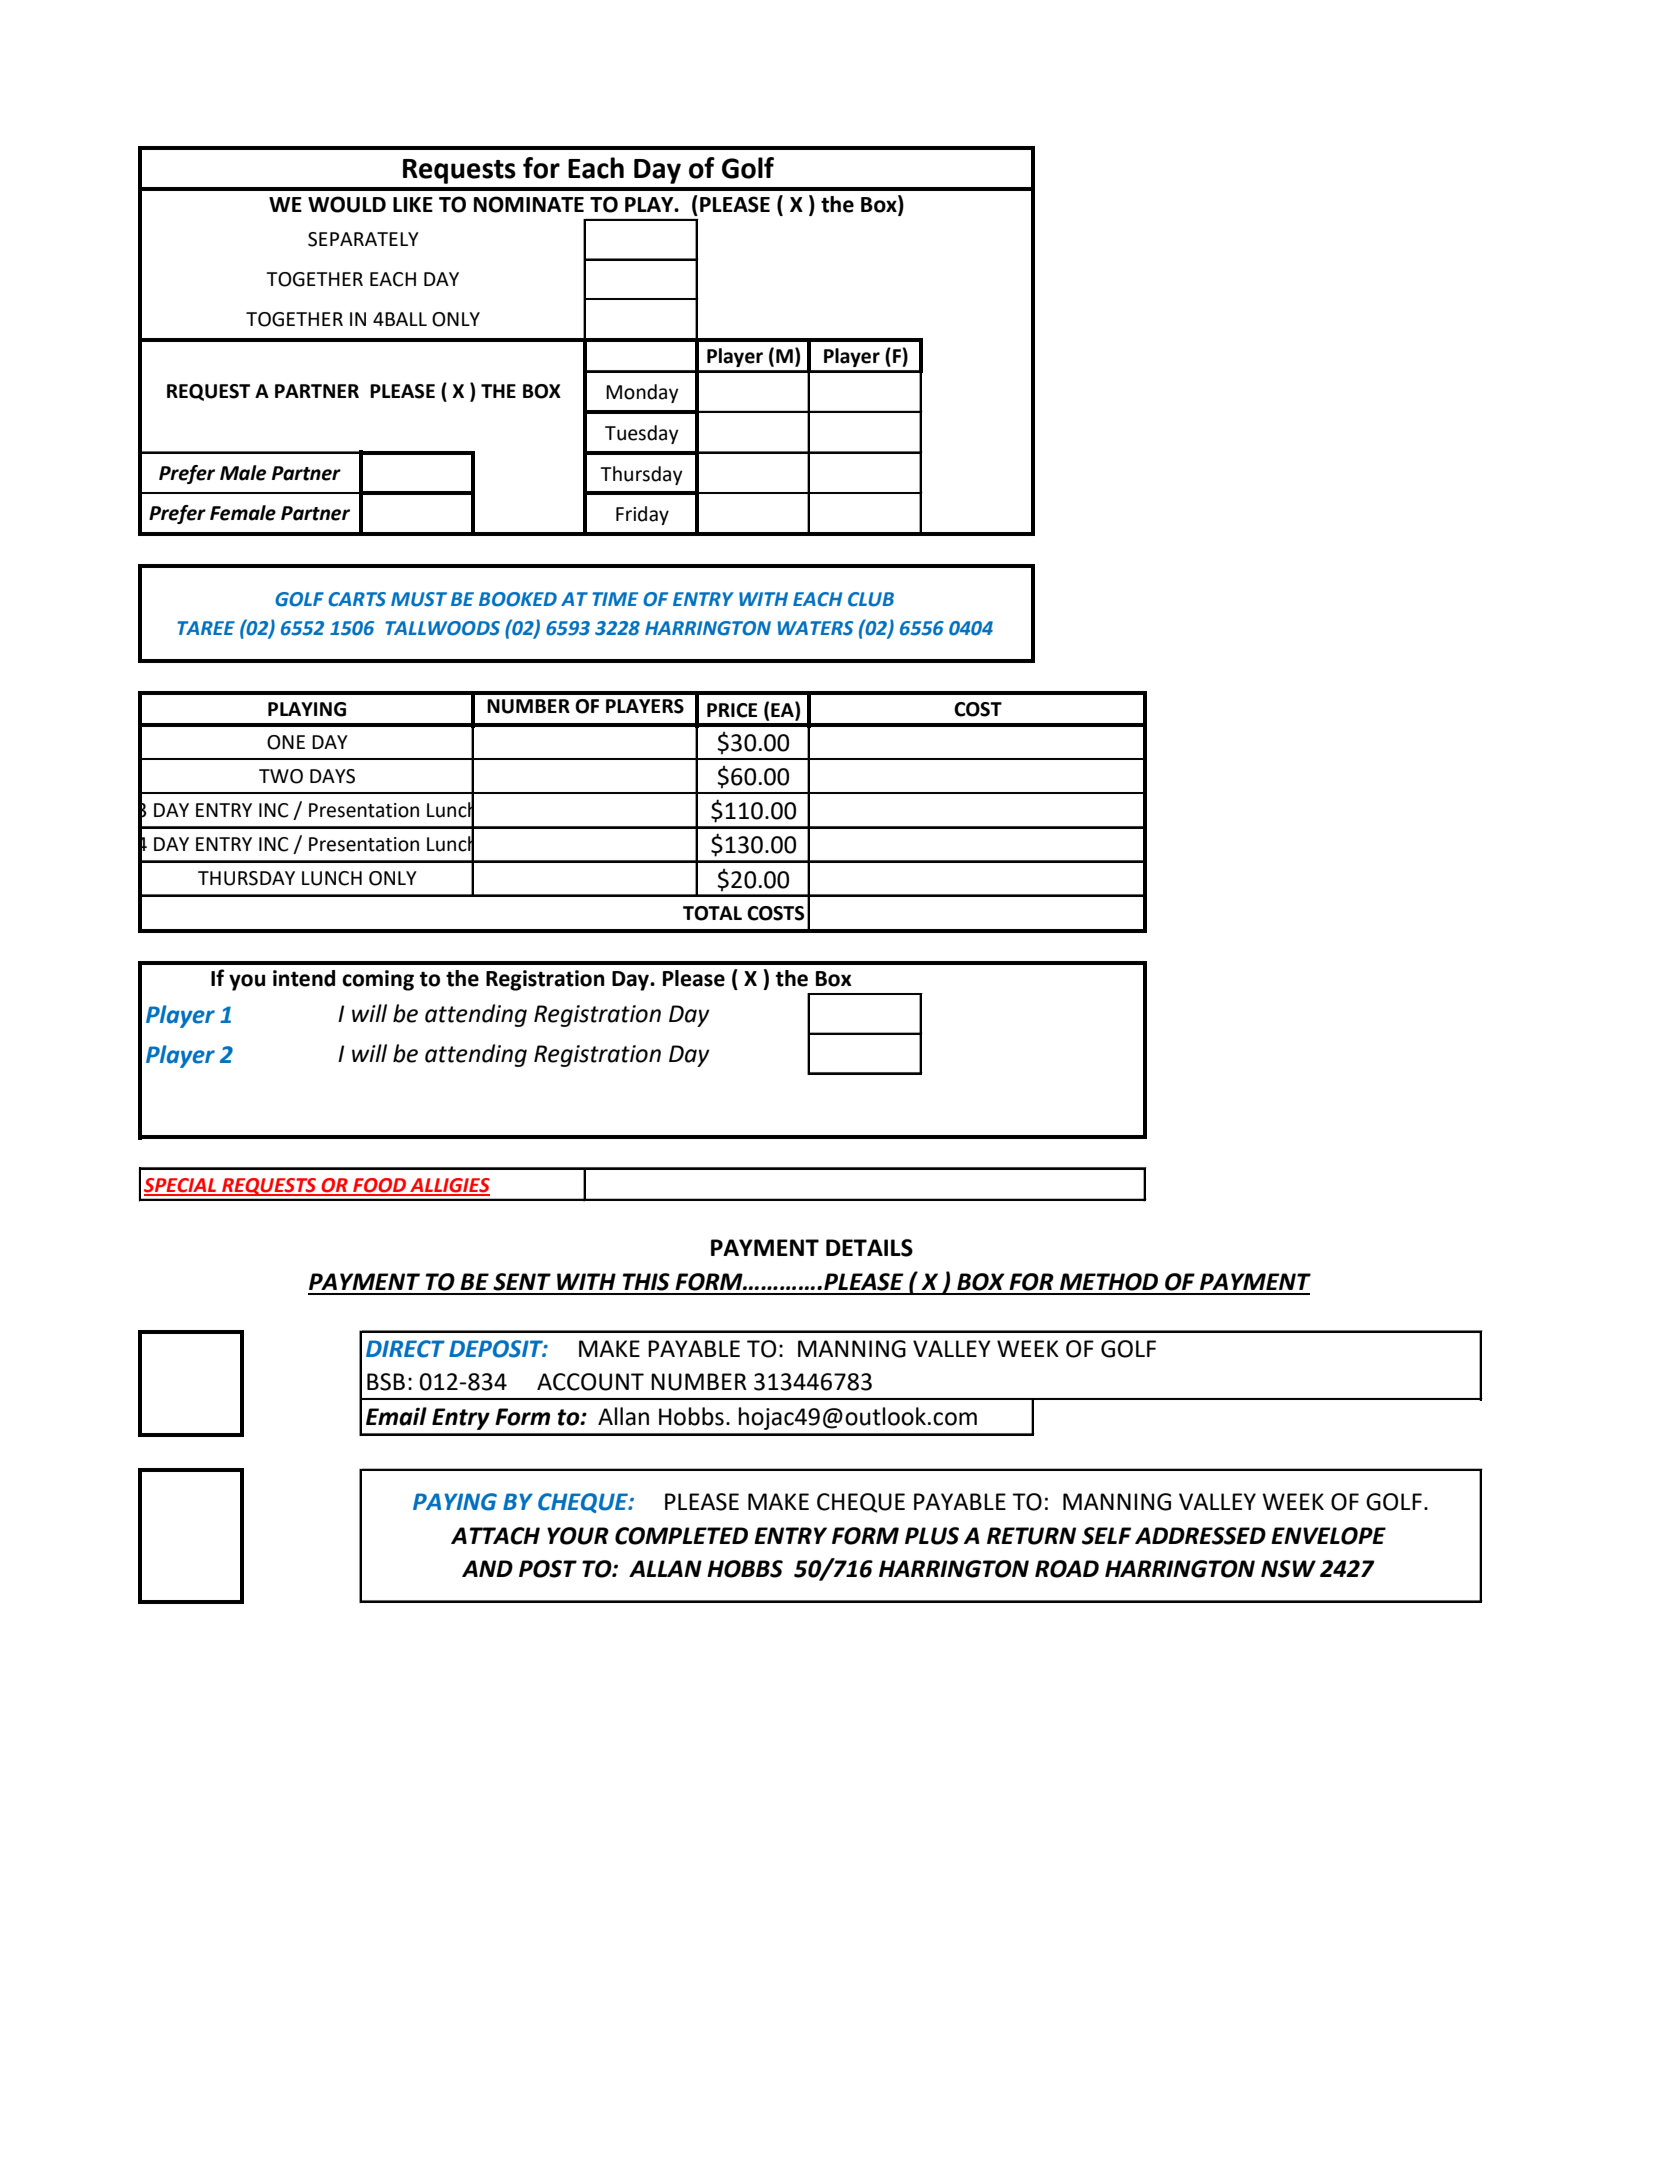 Image resolution: width=1670 pixels, height=2162 pixels. I want to click on Friday, so click(642, 515).
